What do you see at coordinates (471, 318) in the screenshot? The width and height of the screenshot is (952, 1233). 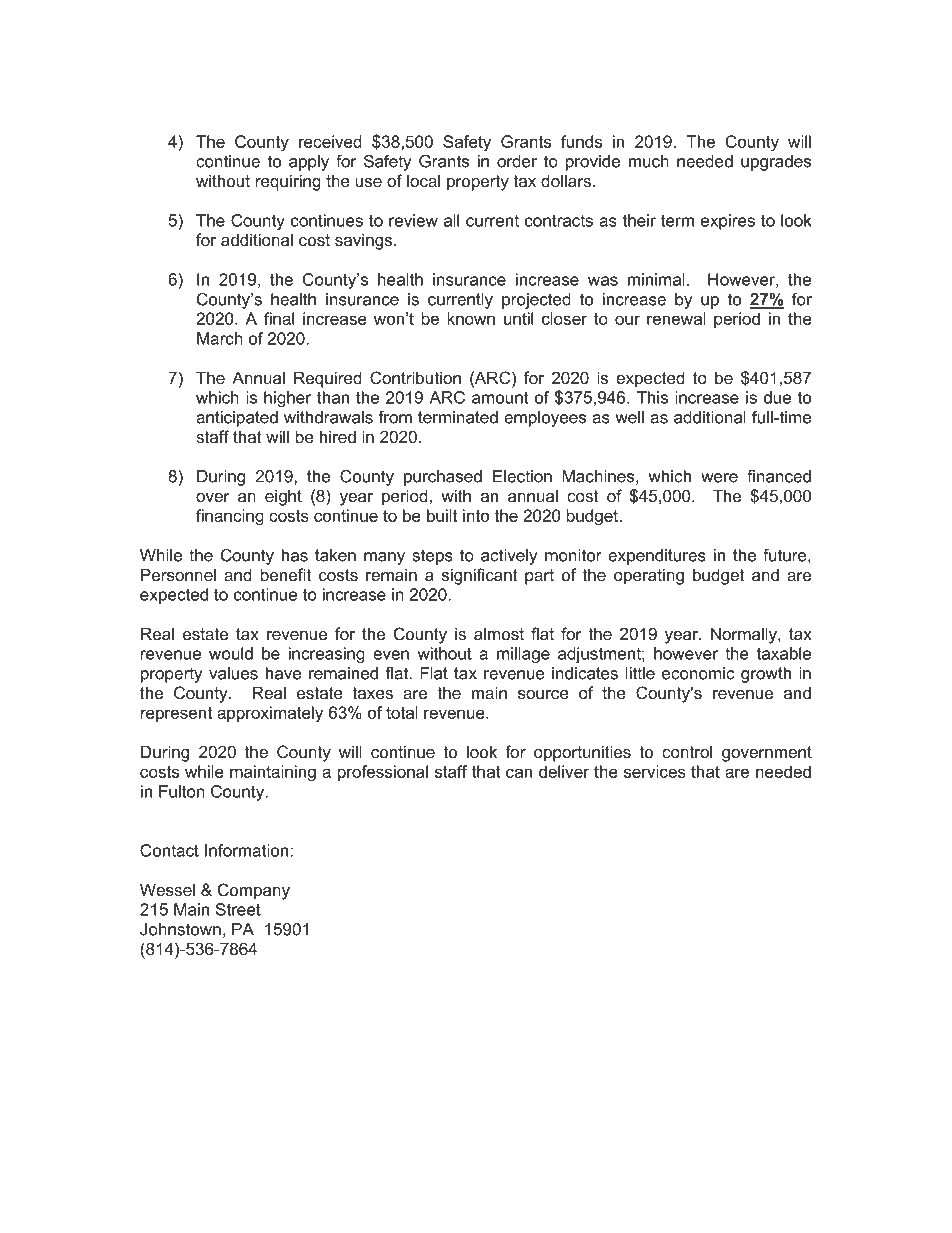 I see `known` at bounding box center [471, 318].
